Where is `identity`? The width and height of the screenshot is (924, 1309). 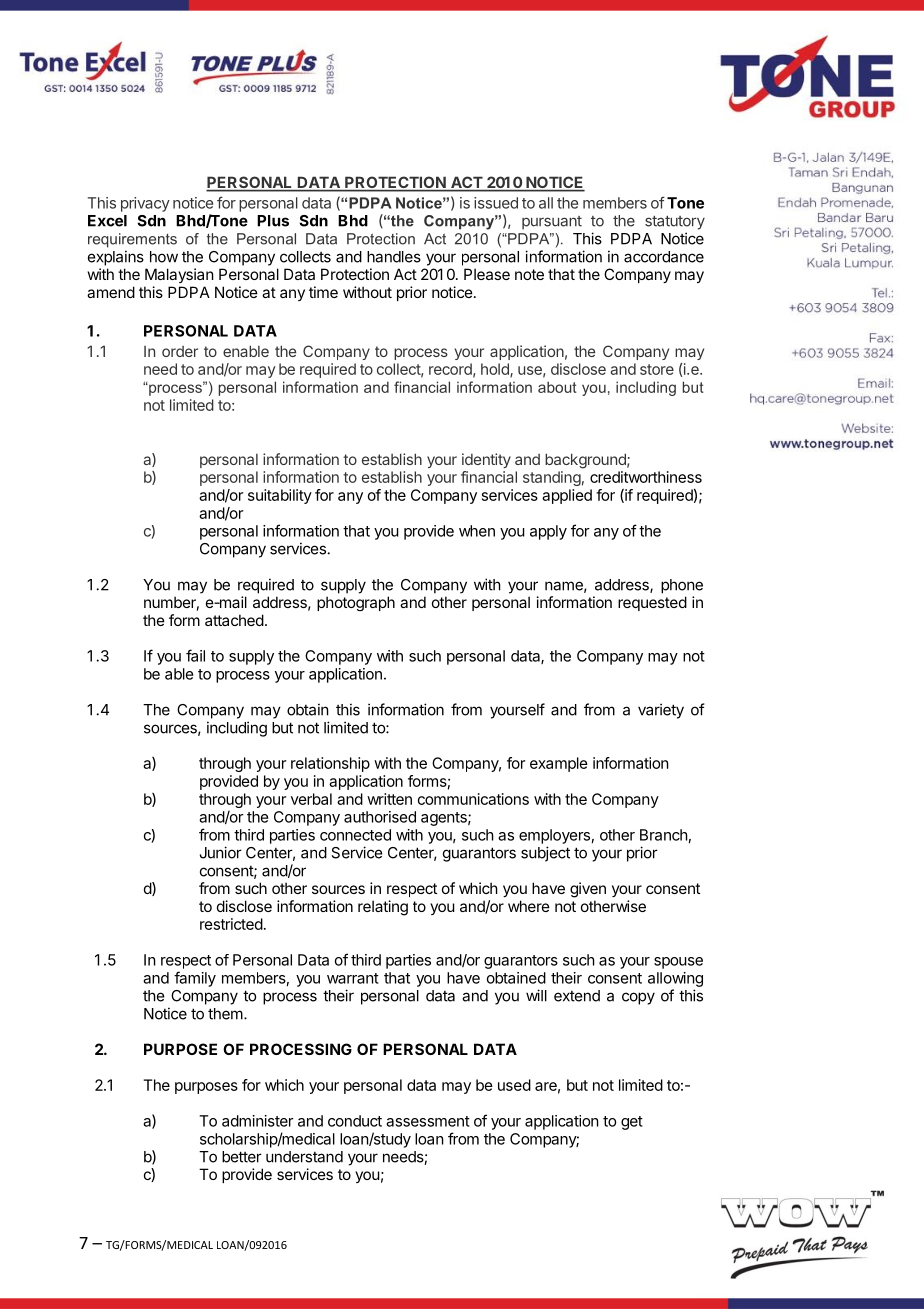
identity is located at coordinates (486, 460).
